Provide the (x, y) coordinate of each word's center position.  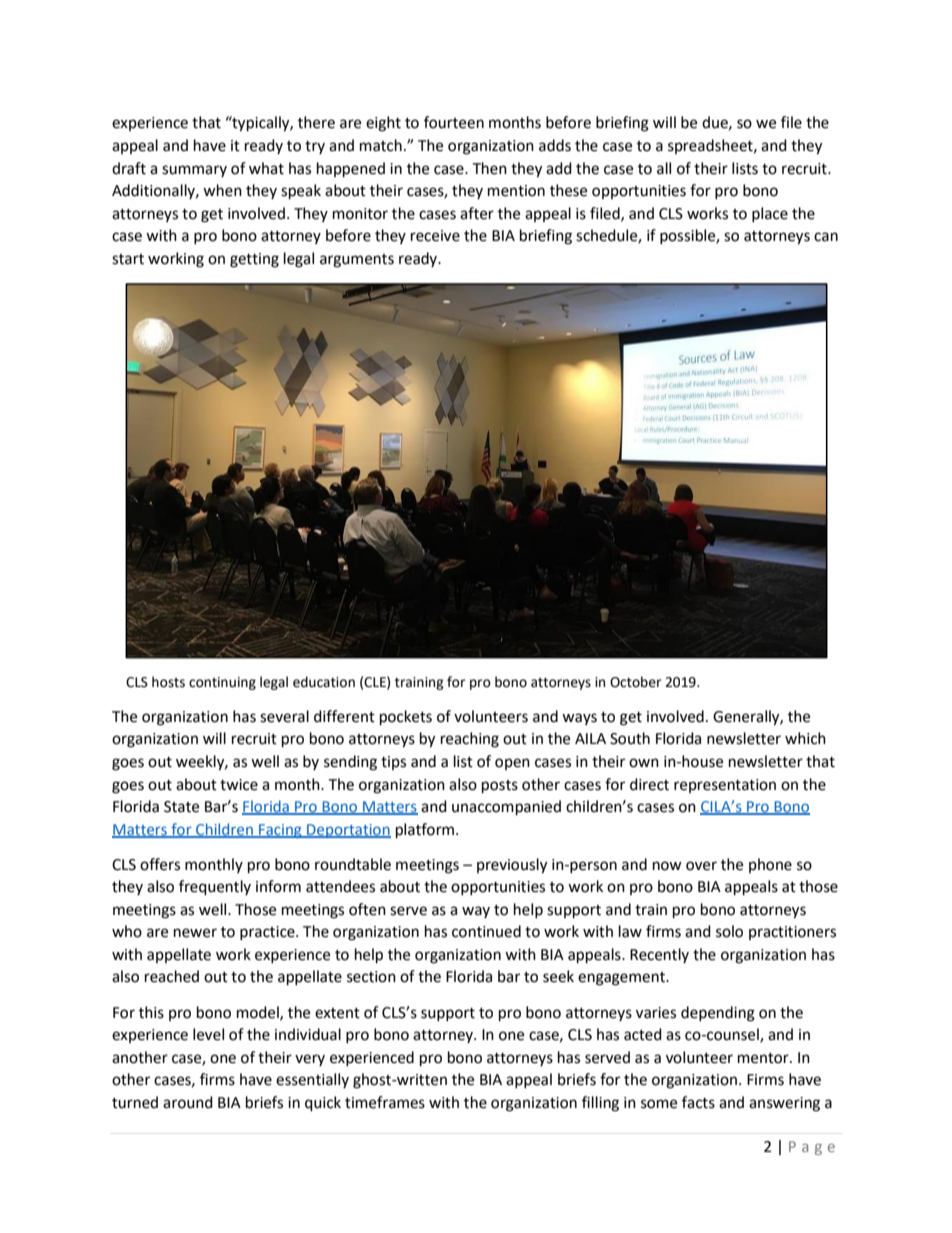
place (770, 214)
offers (160, 864)
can (826, 237)
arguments (357, 261)
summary (194, 171)
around (188, 1102)
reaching (470, 740)
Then (489, 168)
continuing (222, 683)
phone (770, 865)
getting (254, 260)
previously (512, 866)
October (635, 682)
